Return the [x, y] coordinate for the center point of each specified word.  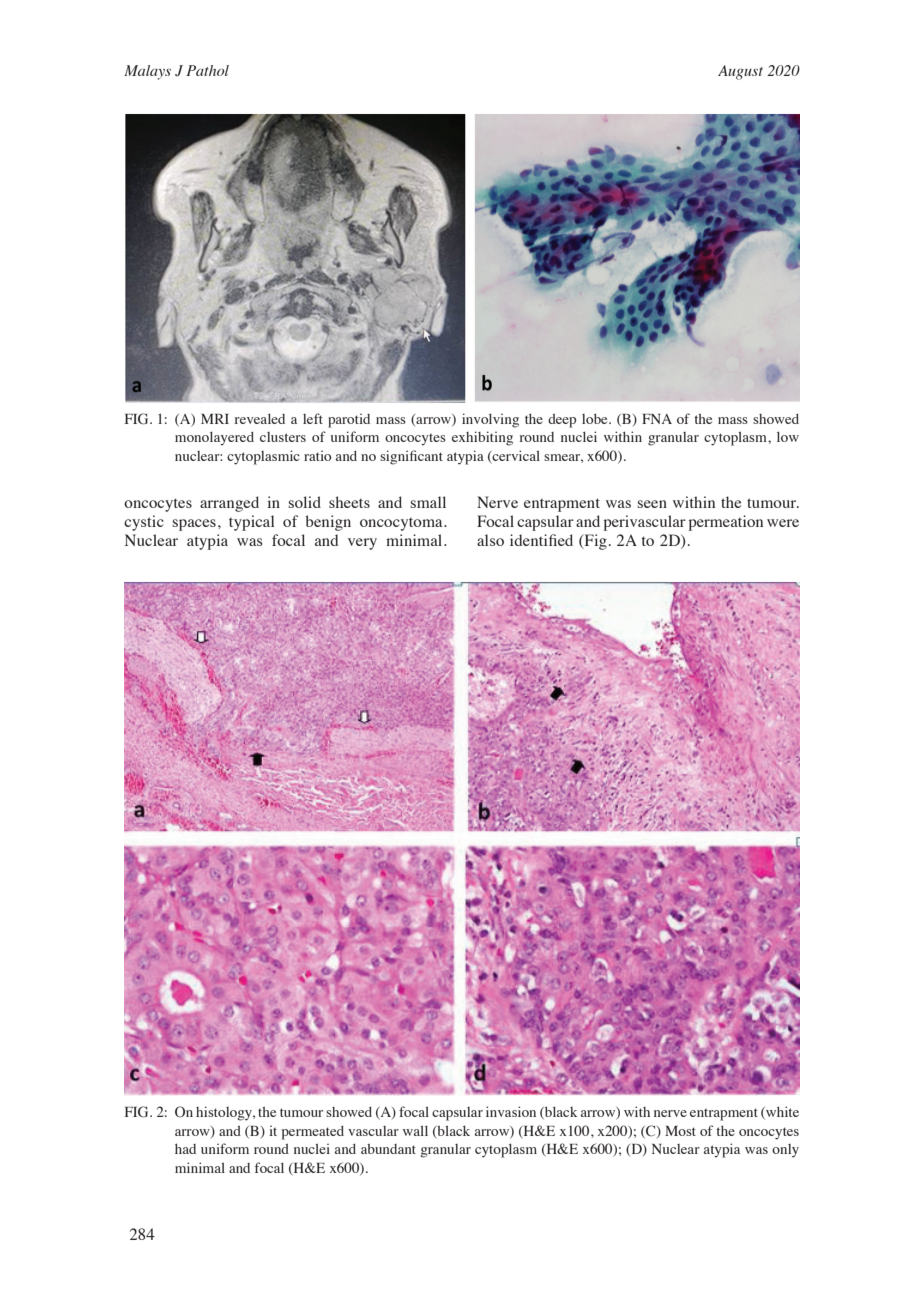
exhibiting [482, 438]
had [185, 1149]
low [788, 436]
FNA [657, 419]
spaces [194, 525]
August [740, 72]
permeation [726, 523]
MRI [215, 419]
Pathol [207, 70]
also [490, 540]
